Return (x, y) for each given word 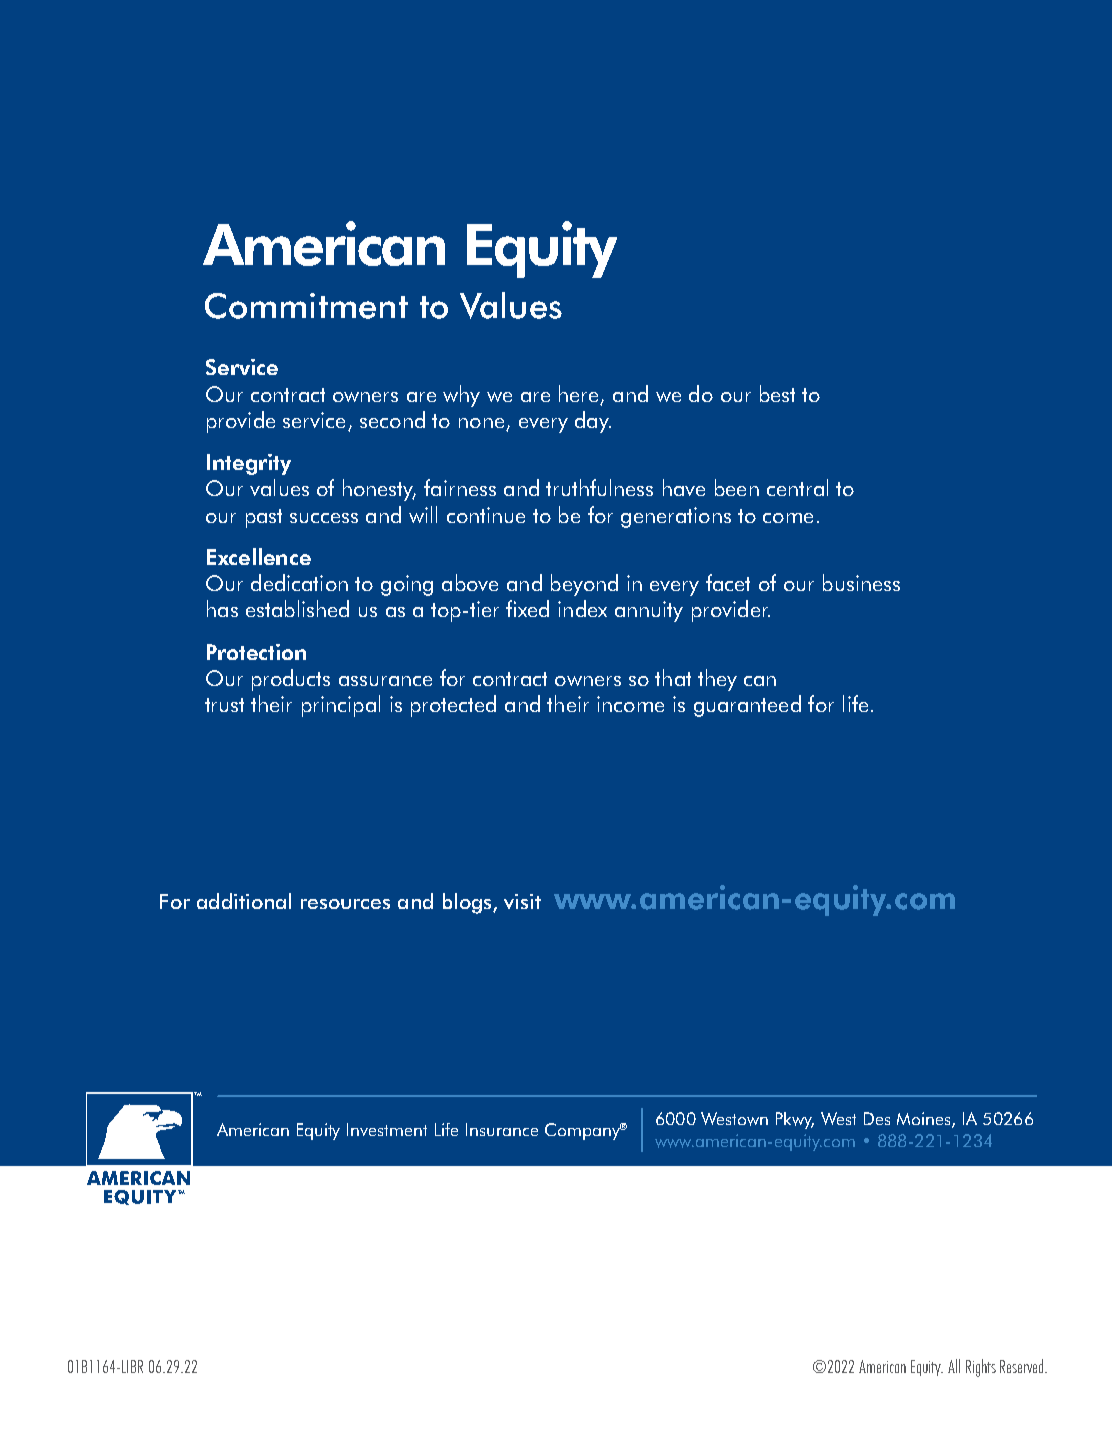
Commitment (306, 306)
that (673, 677)
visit (522, 901)
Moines (925, 1120)
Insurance (502, 1129)
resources (345, 904)
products (291, 680)
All (954, 1366)
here (578, 393)
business (861, 582)
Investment (387, 1129)
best (777, 393)
